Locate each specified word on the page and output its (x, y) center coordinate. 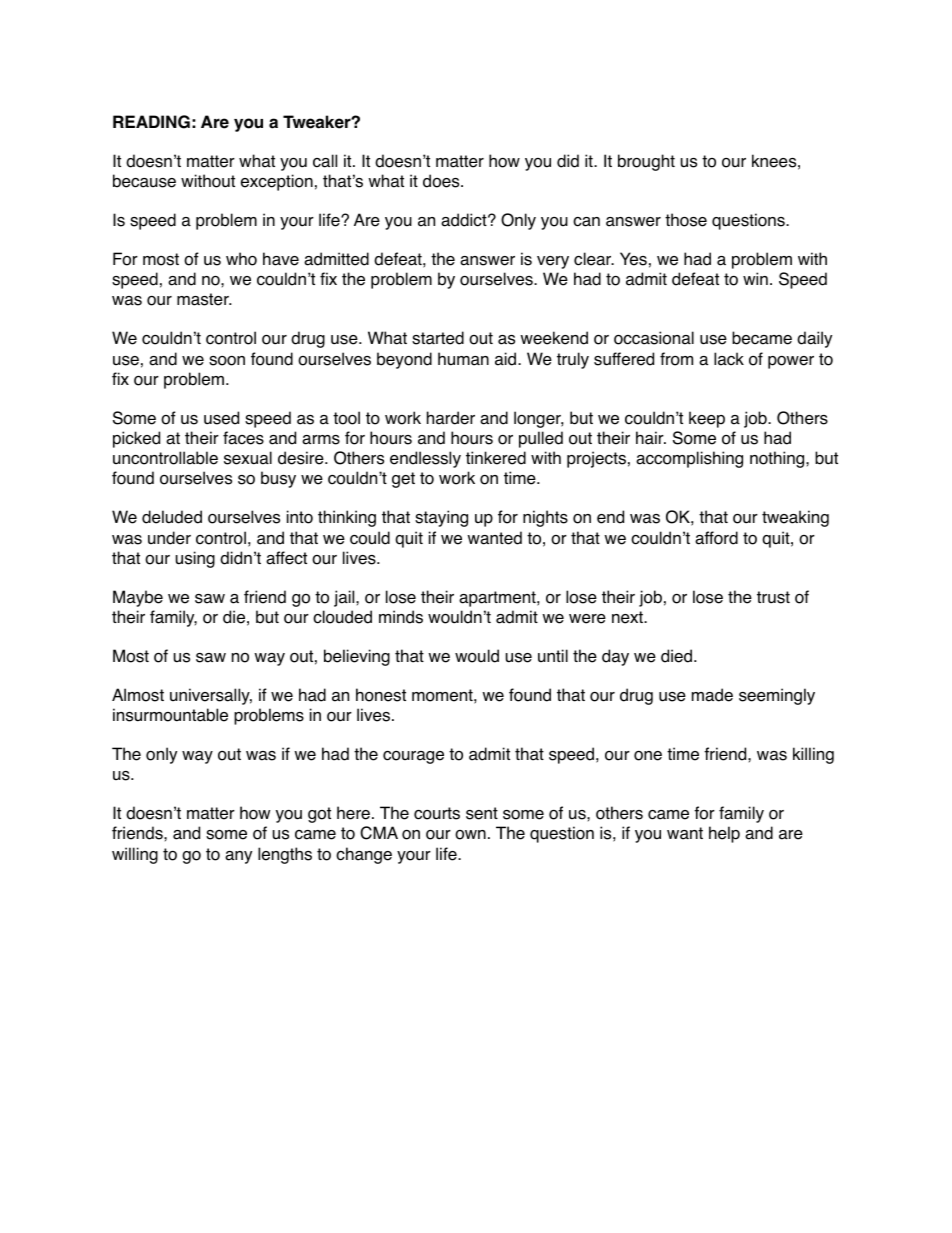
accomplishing (689, 459)
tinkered (496, 458)
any (238, 857)
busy (278, 479)
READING (151, 122)
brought (646, 162)
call (325, 161)
